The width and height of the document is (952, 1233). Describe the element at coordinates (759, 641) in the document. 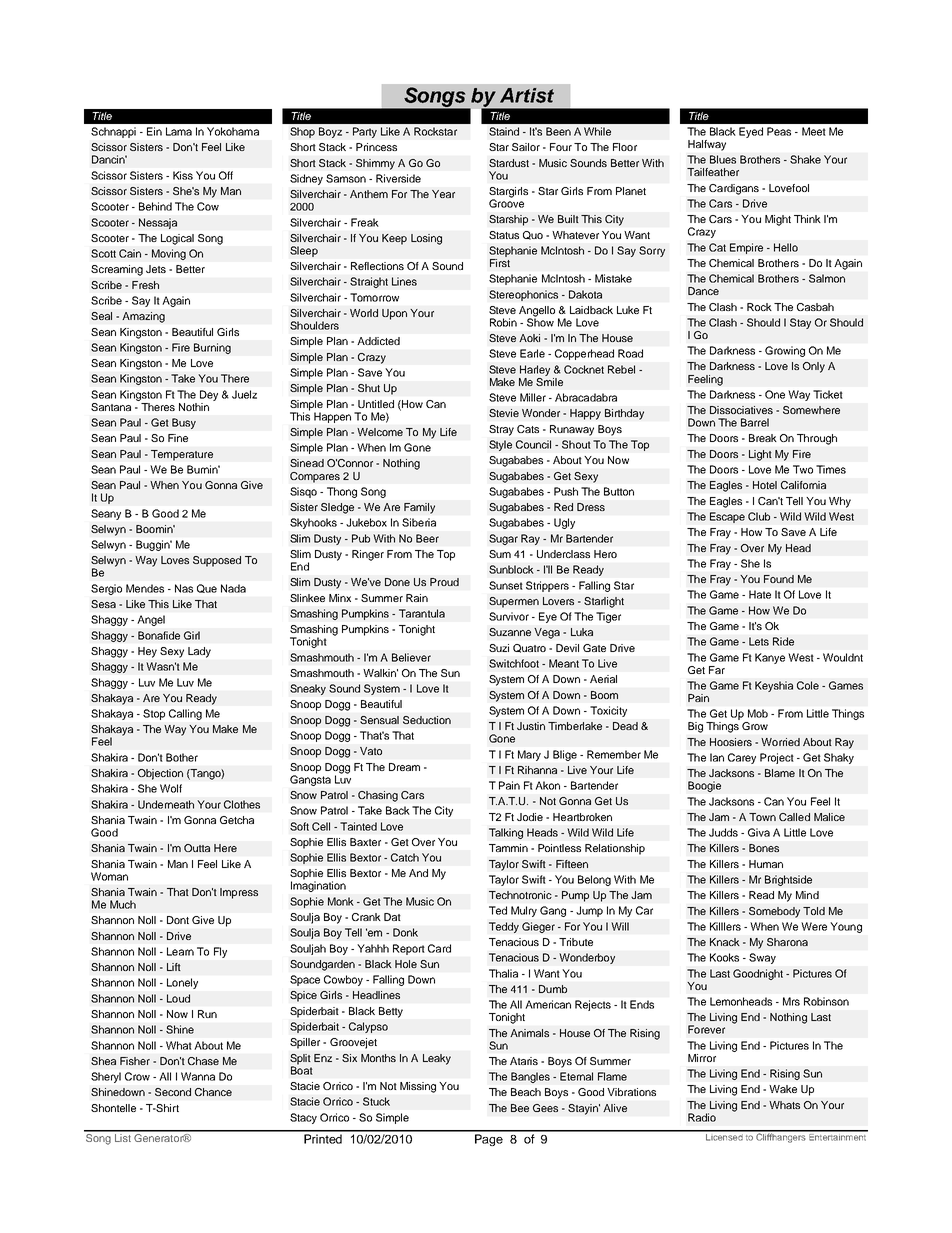

I see `Lets` at that location.
